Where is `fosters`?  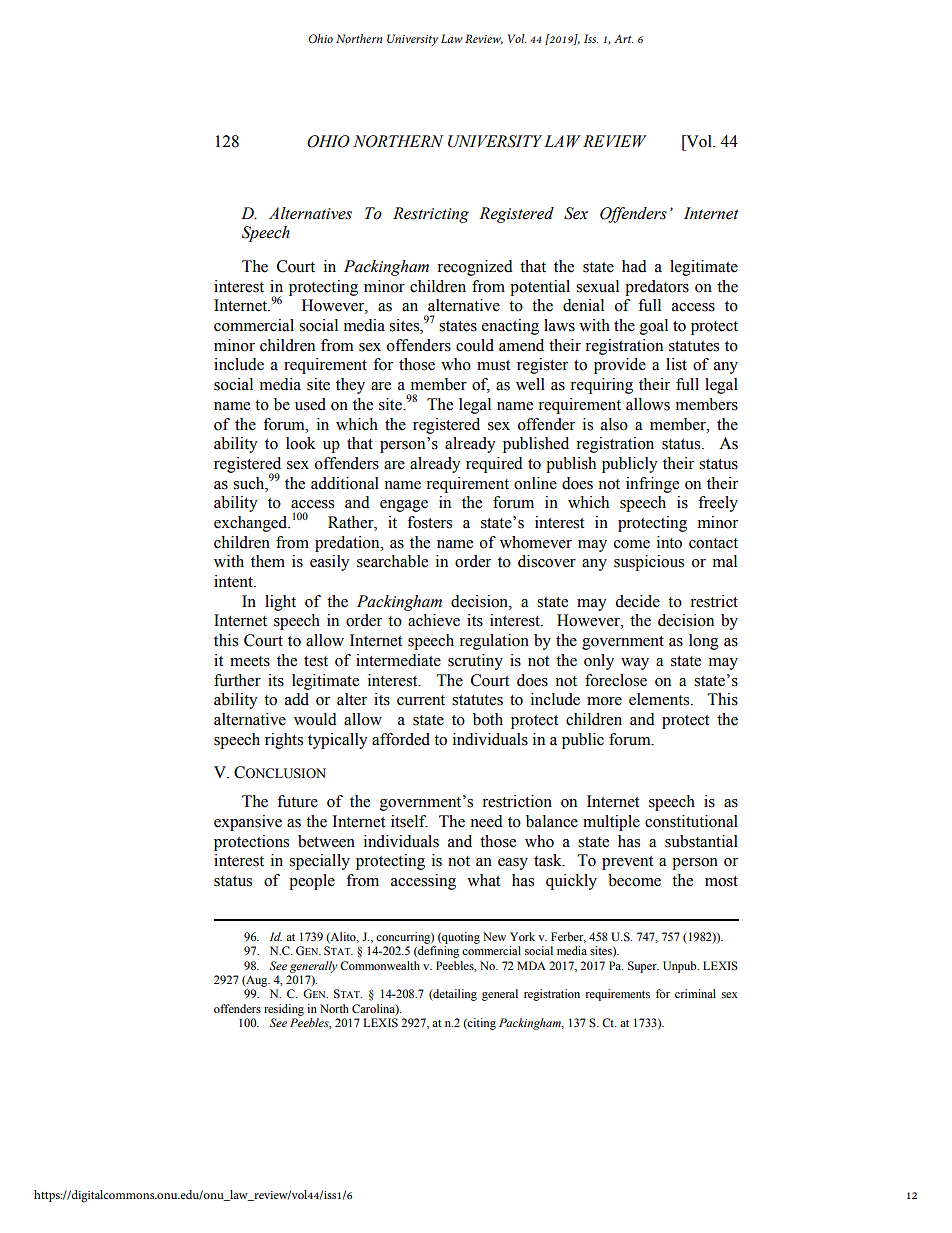
fosters is located at coordinates (429, 522).
